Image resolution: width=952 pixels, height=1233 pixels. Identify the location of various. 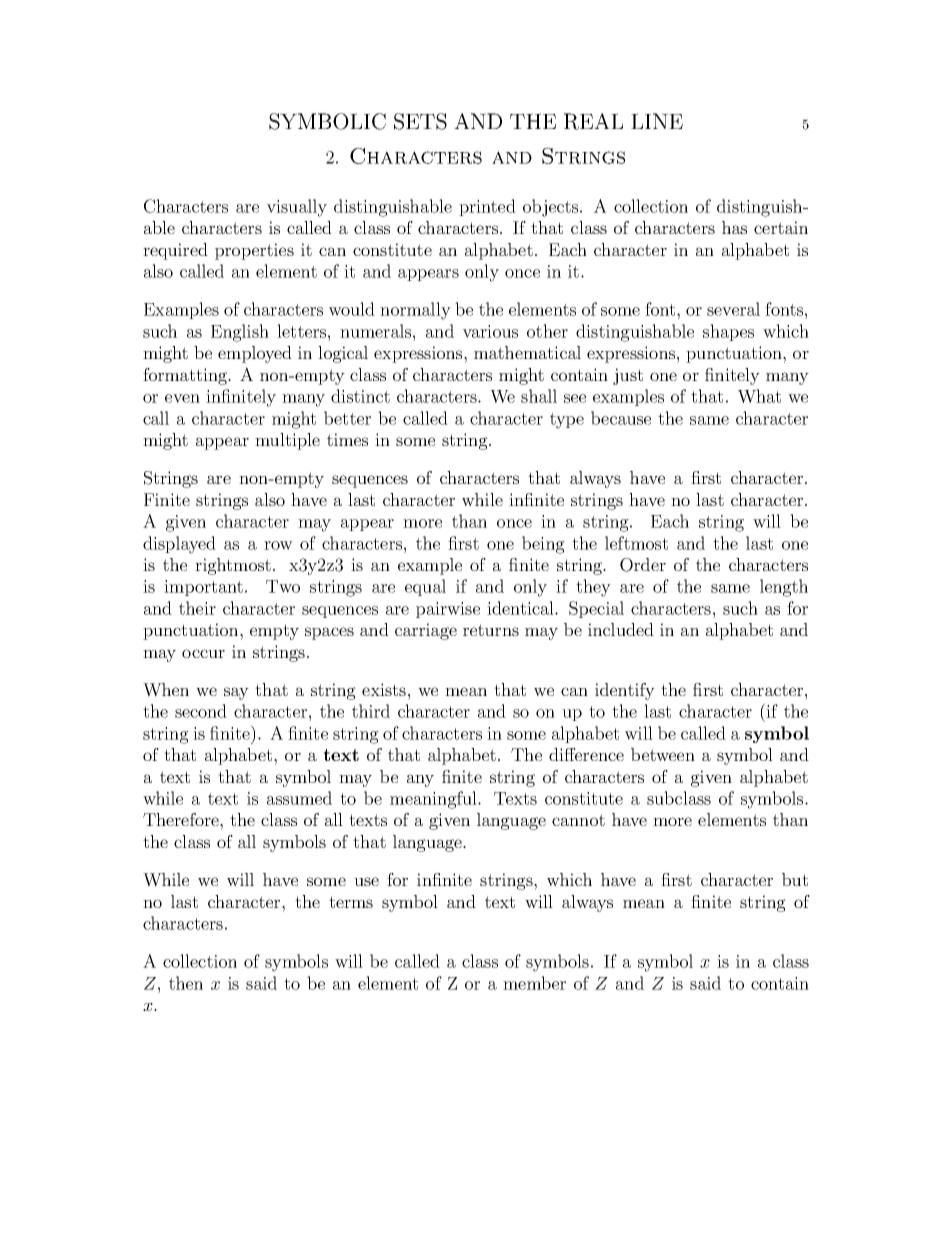
(490, 331).
